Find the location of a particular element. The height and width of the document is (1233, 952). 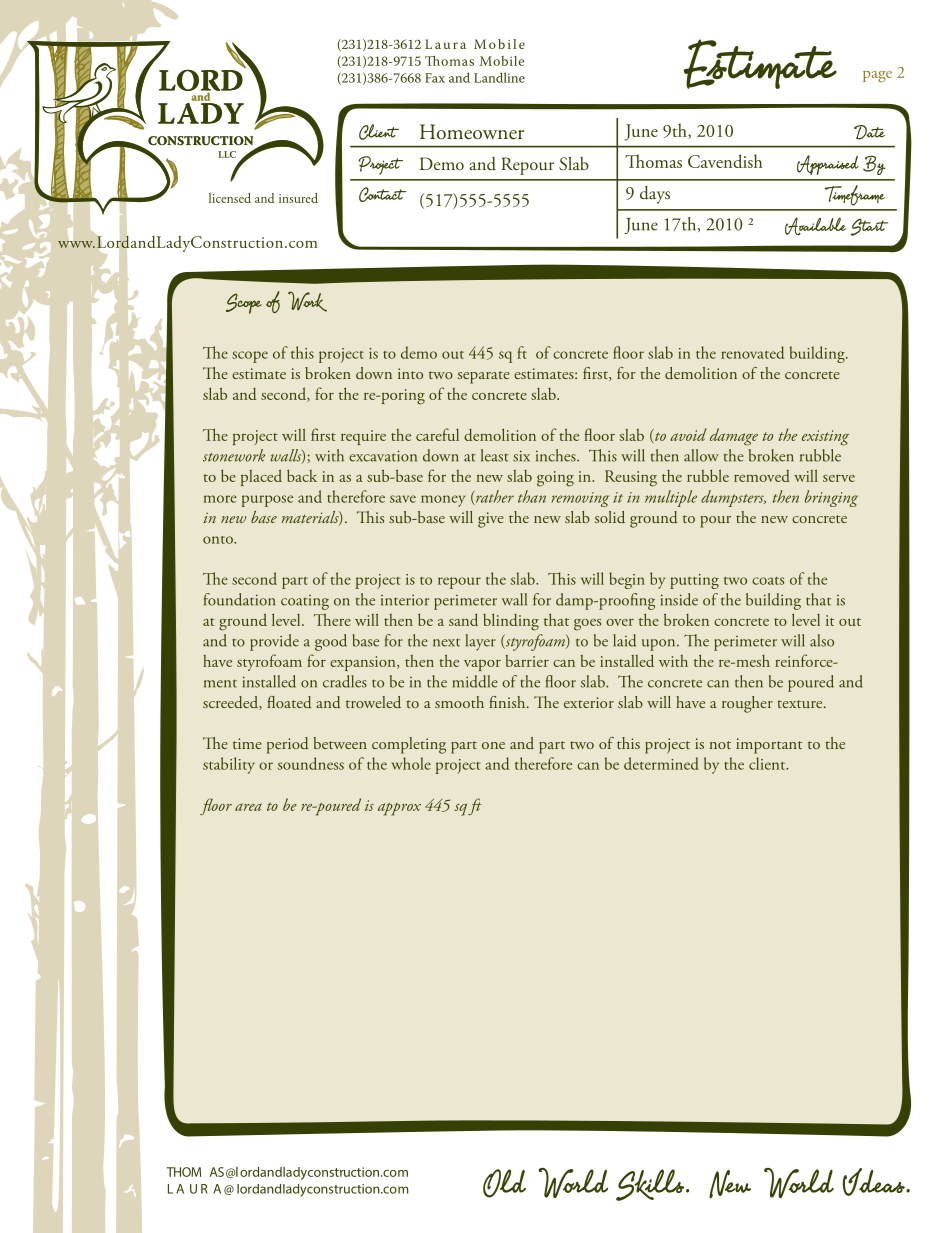

back is located at coordinates (302, 475).
